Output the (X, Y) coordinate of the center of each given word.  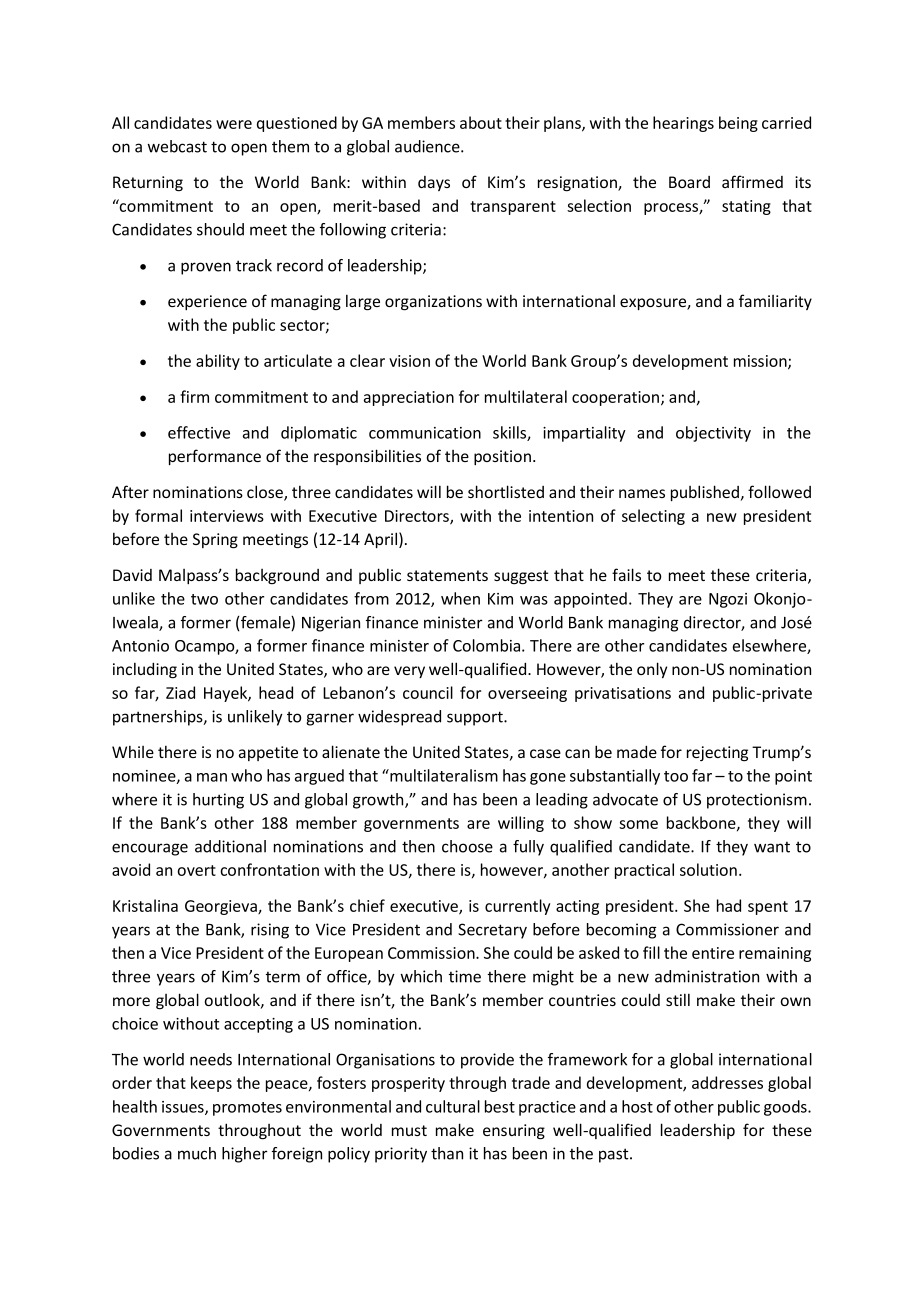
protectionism (757, 801)
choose (467, 846)
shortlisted (506, 491)
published (706, 493)
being (738, 124)
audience (428, 146)
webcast (177, 146)
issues (184, 1108)
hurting (218, 801)
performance (215, 457)
